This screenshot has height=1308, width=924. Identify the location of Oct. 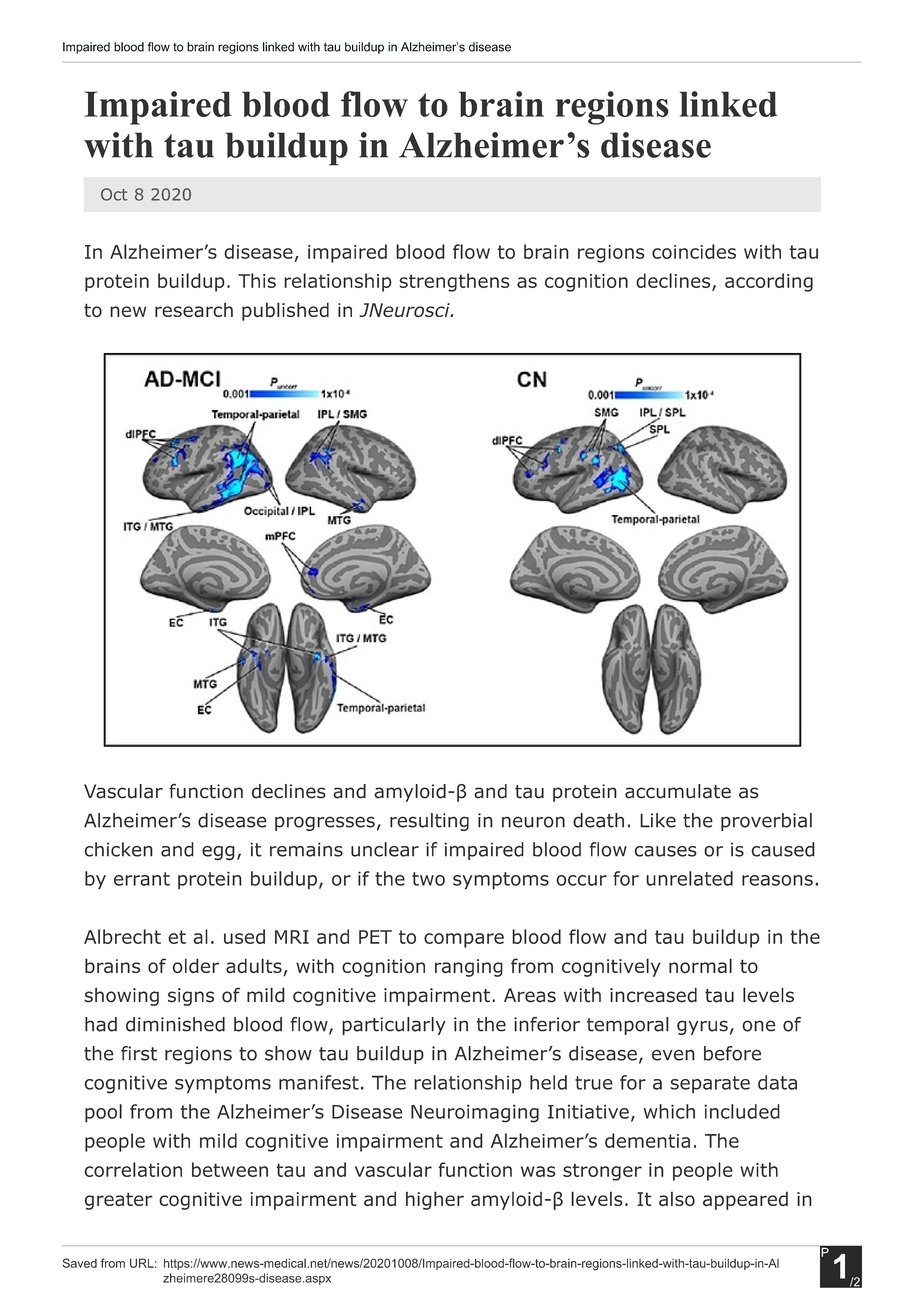
(114, 194).
